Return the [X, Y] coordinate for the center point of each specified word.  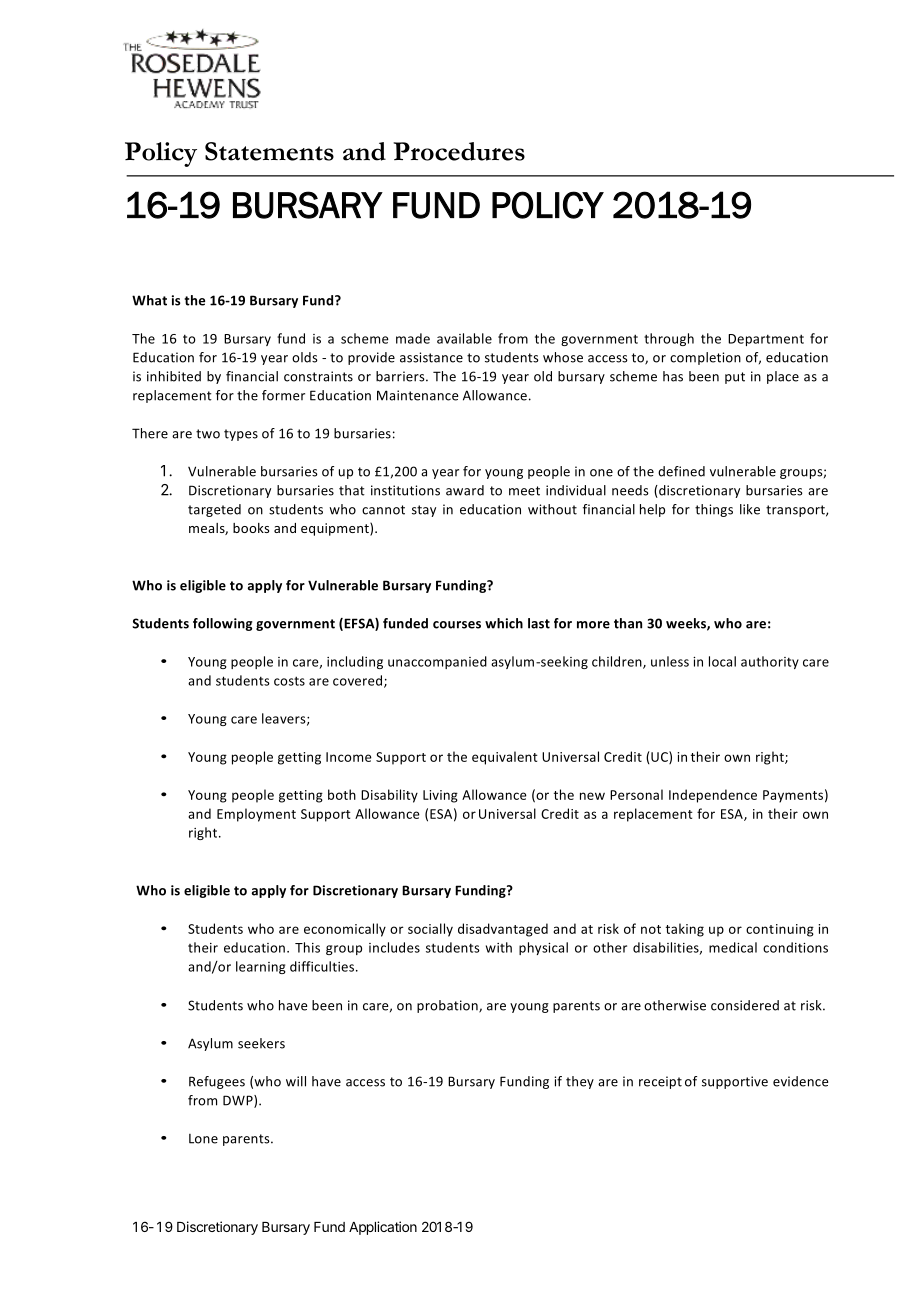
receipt [660, 1082]
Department [766, 340]
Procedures [459, 151]
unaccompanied [437, 662]
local [722, 661]
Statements [269, 151]
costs [289, 681]
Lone [203, 1139]
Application [383, 1228]
